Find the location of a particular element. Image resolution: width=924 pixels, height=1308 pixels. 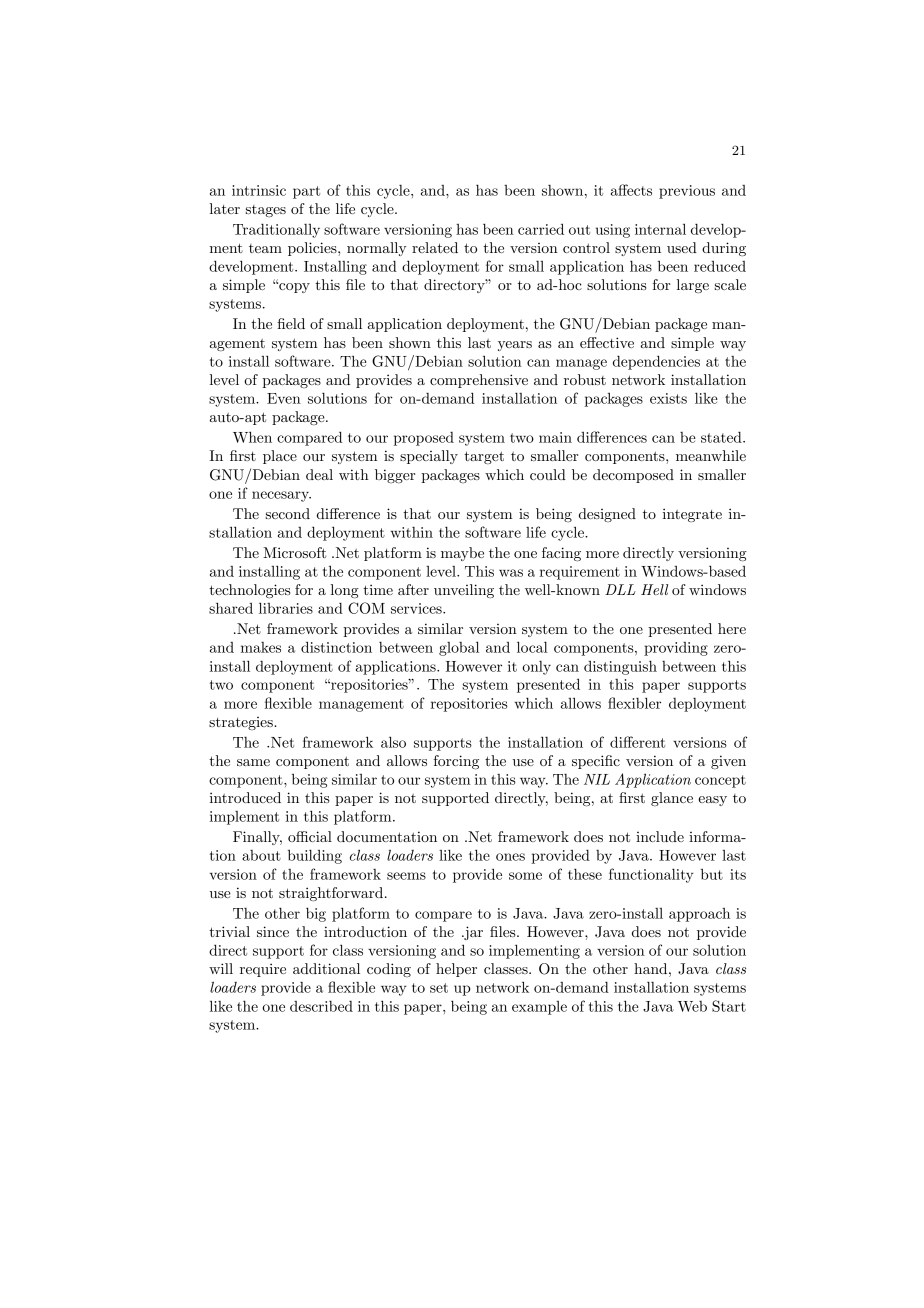

forcing is located at coordinates (456, 762).
